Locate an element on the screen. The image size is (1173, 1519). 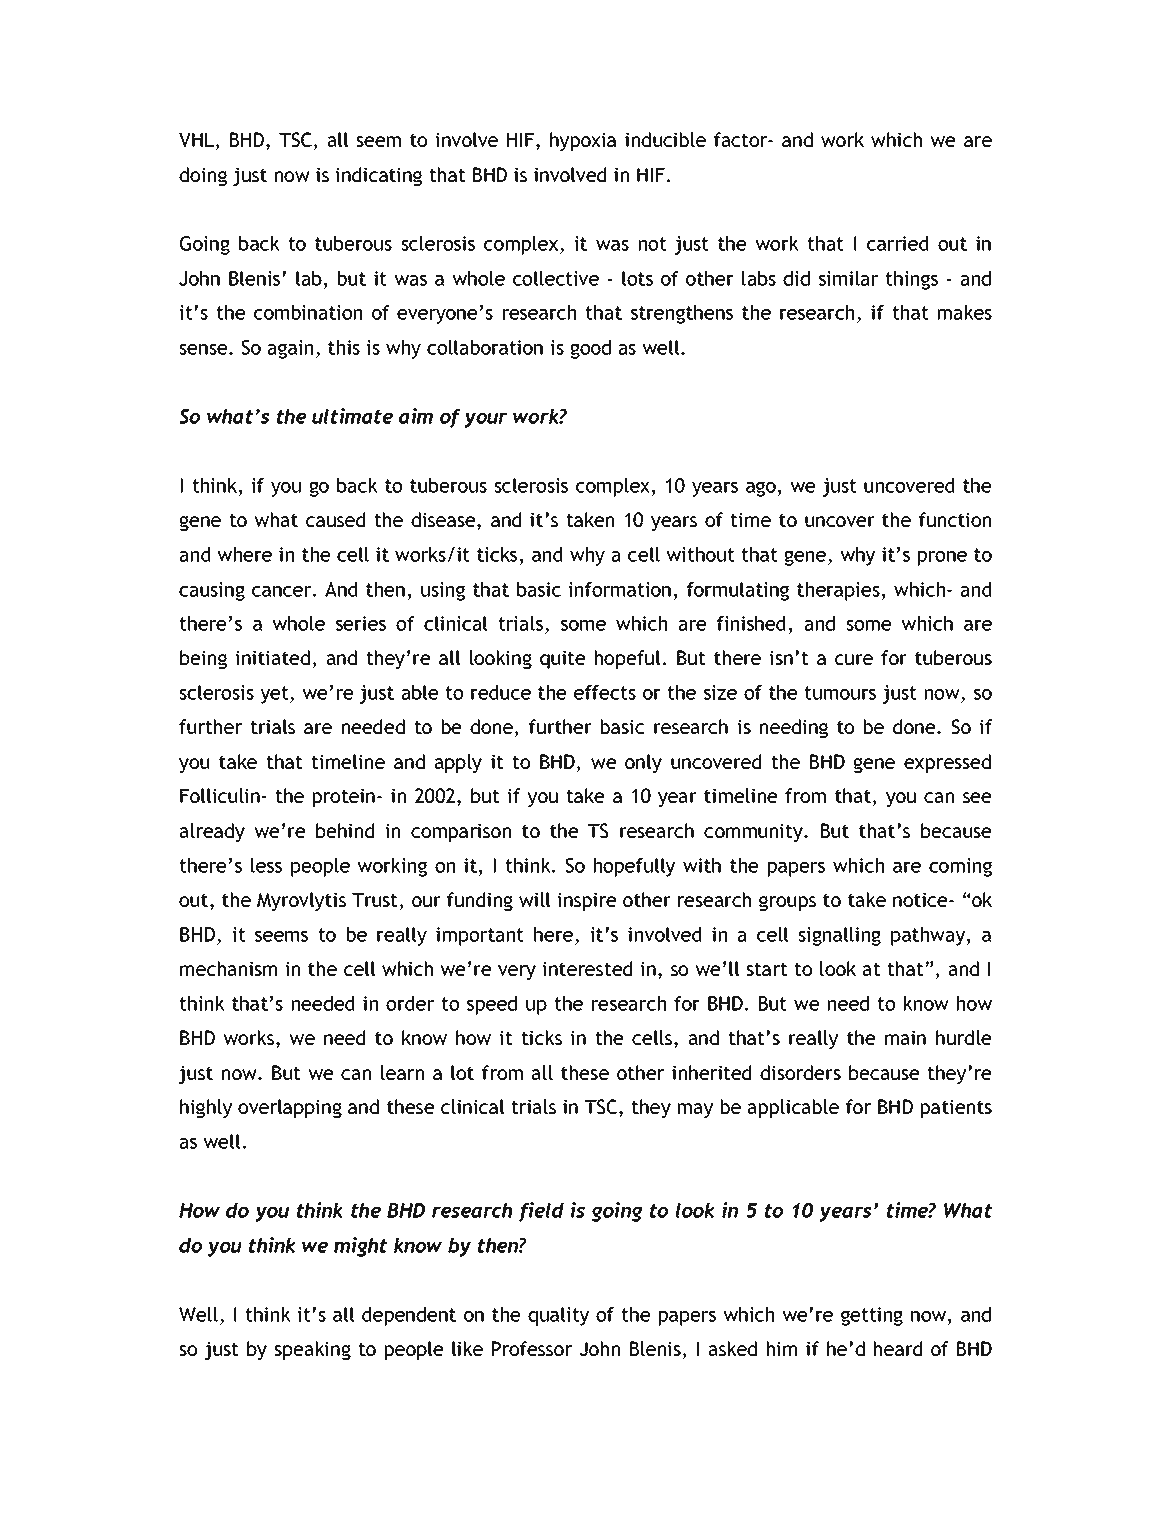
indicating is located at coordinates (379, 176).
